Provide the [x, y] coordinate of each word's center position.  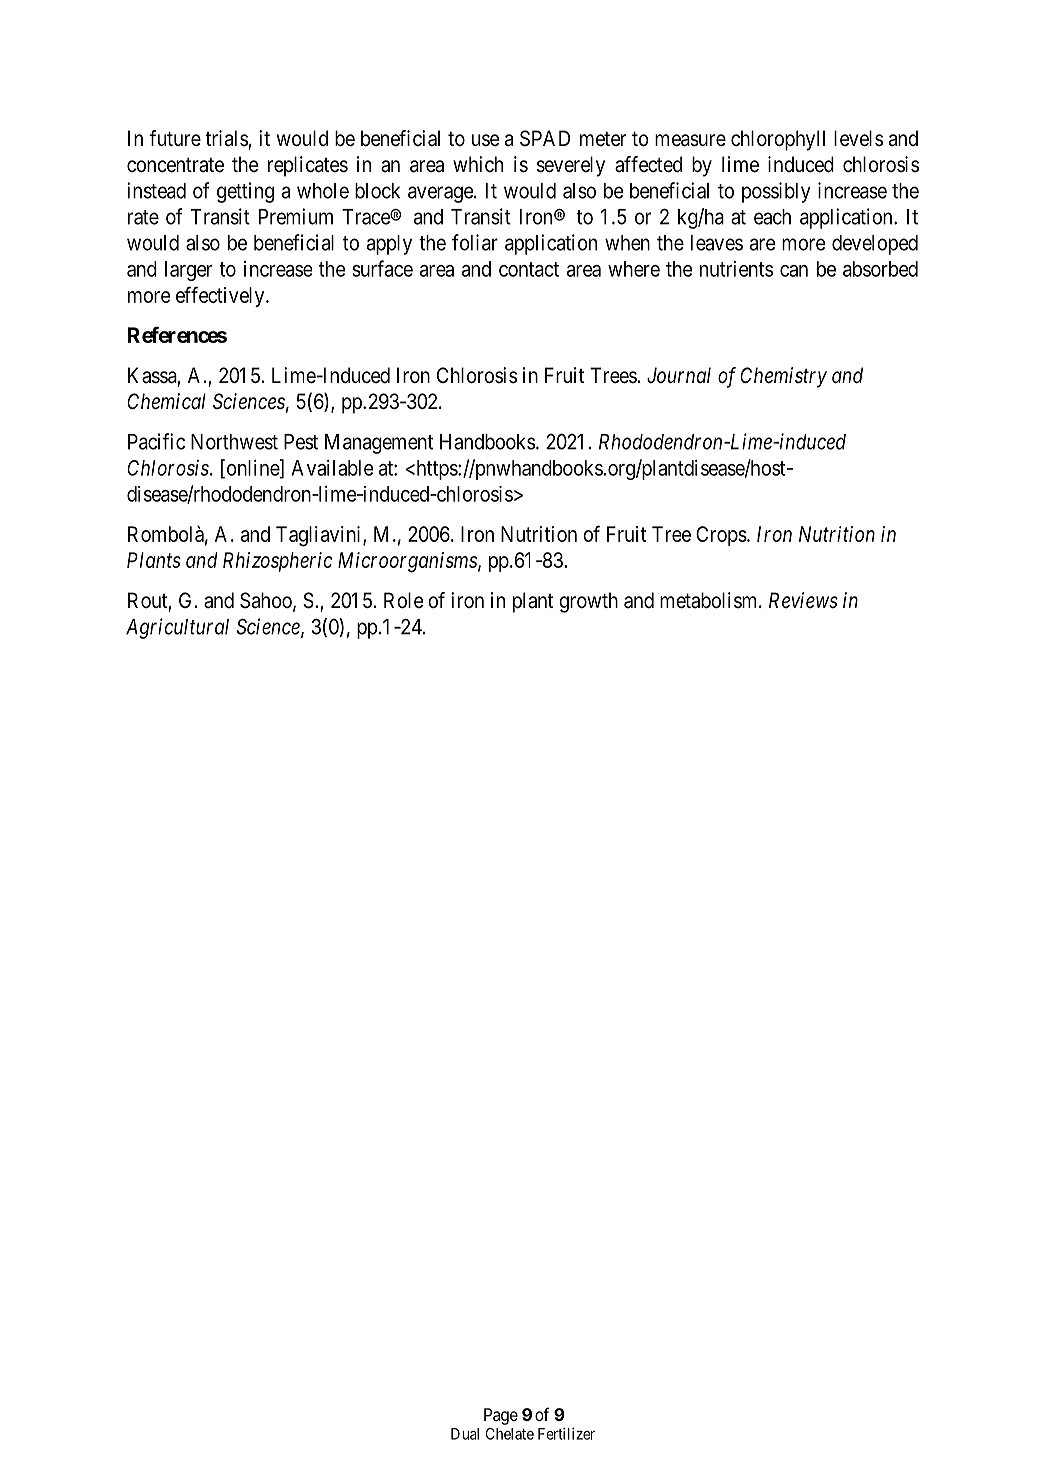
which [478, 164]
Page [501, 1416]
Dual [465, 1434]
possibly [776, 192]
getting [245, 192]
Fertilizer [566, 1433]
